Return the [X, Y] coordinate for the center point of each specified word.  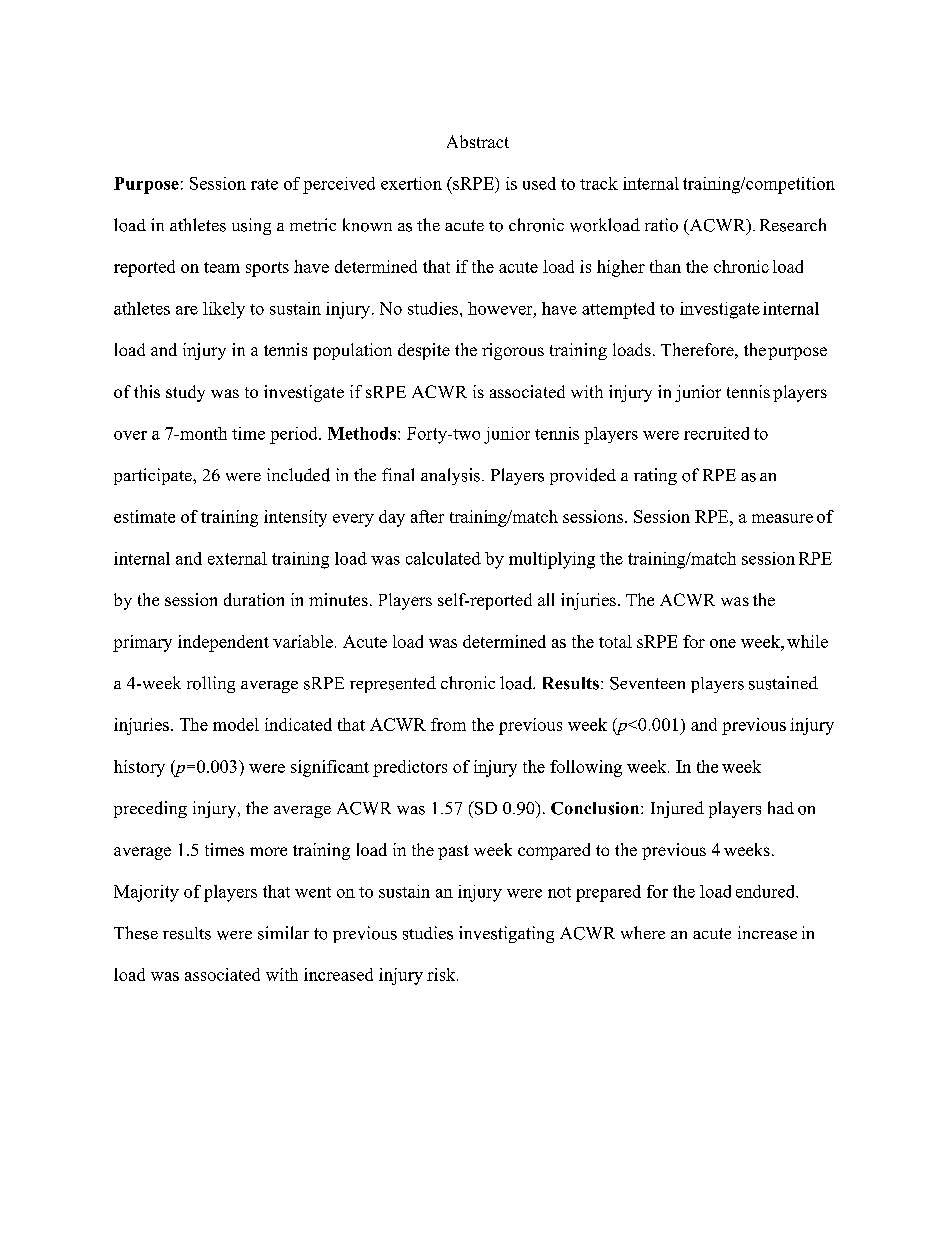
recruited [716, 433]
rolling [211, 684]
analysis [450, 476]
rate [264, 184]
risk [442, 974]
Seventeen [647, 683]
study [185, 393]
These [136, 933]
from [448, 724]
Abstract [478, 141]
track [599, 183]
